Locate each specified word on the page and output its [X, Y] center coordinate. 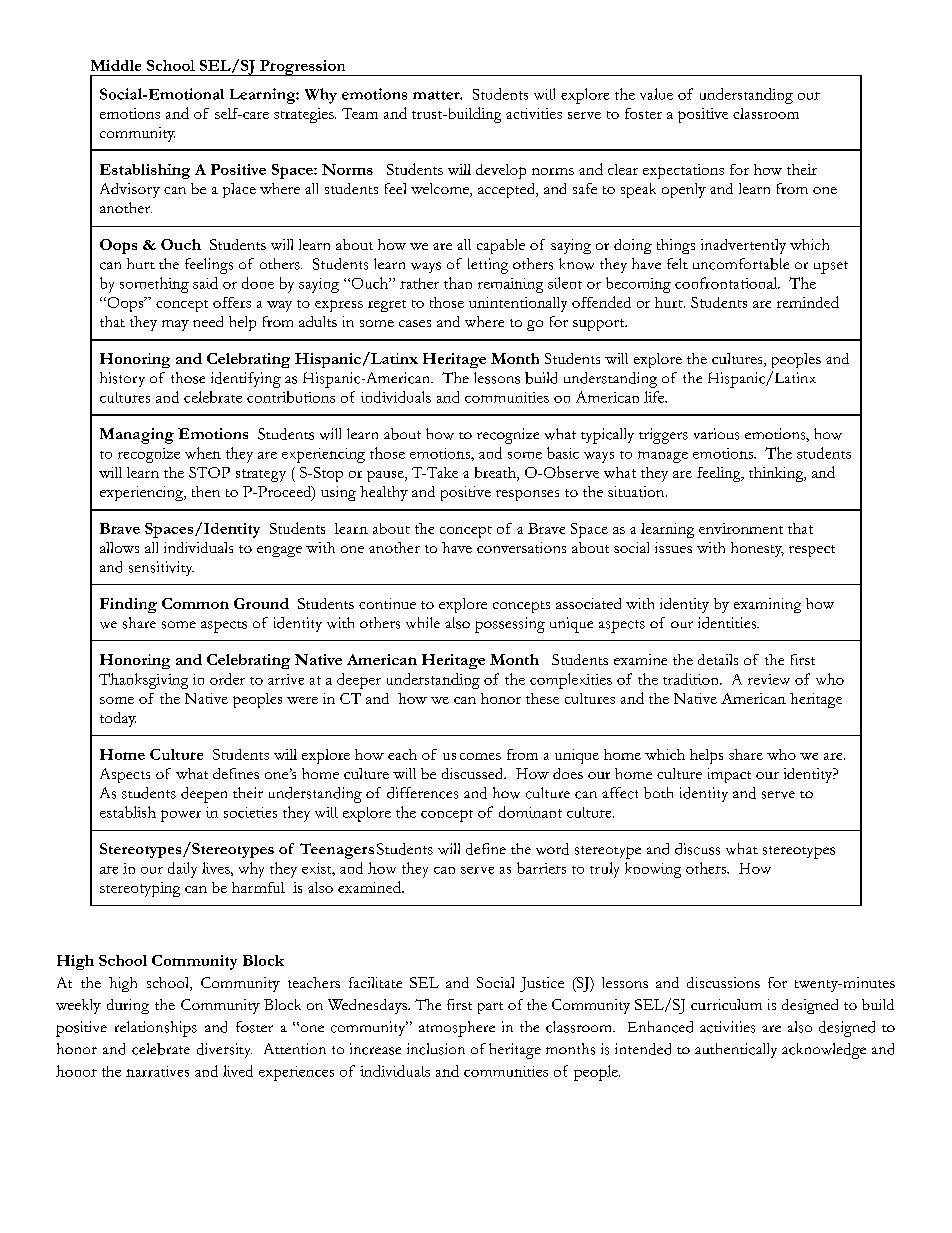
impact [729, 775]
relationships [156, 1029]
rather [419, 283]
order [227, 679]
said [205, 283]
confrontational [727, 283]
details [718, 659]
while [423, 623]
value [656, 94]
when [203, 453]
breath [496, 474]
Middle [116, 65]
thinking [777, 474]
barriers [541, 868]
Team [360, 113]
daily [182, 870]
